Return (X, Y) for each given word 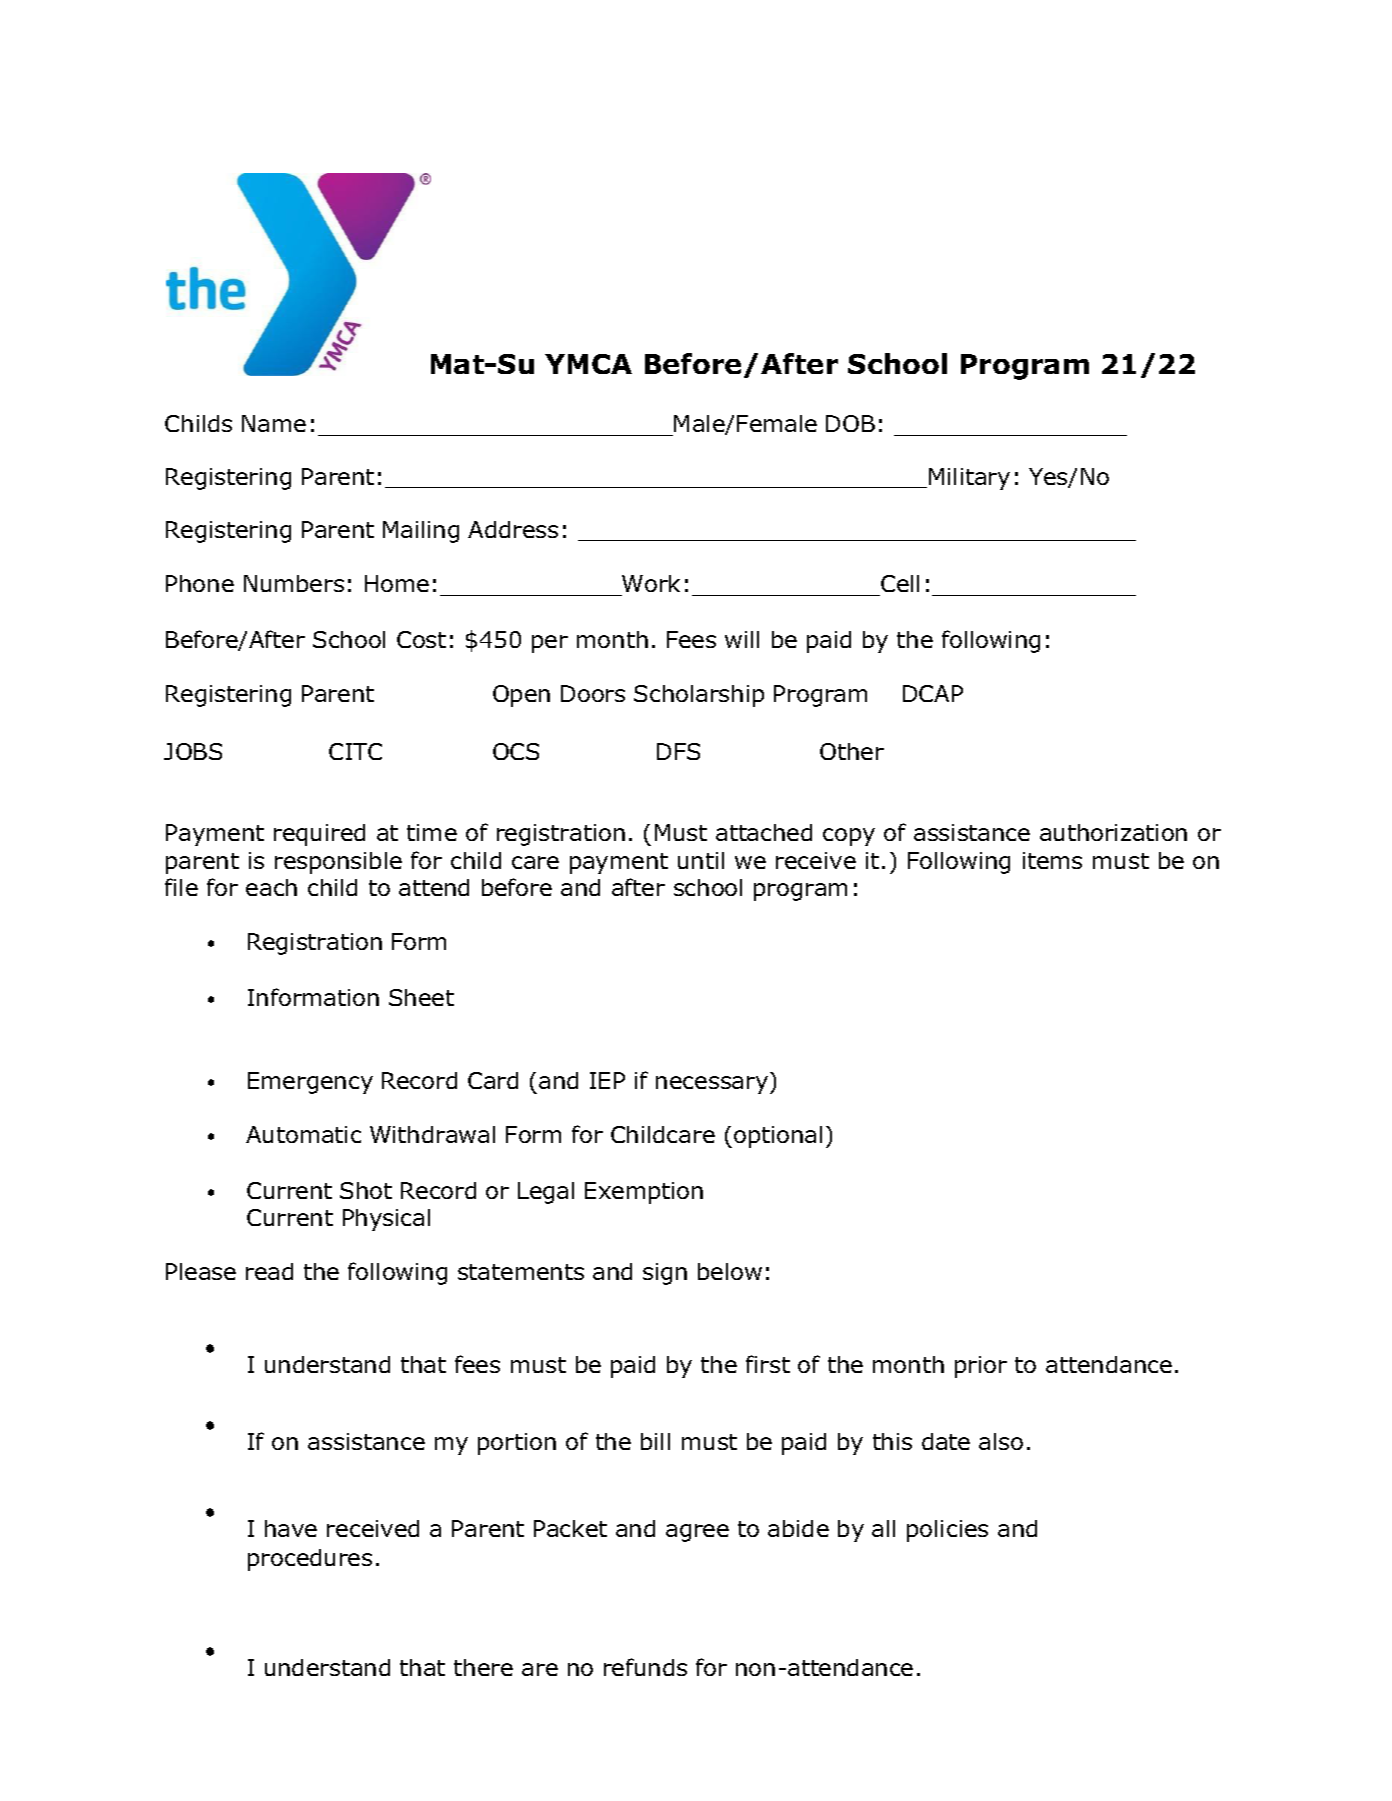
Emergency (310, 1083)
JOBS (193, 751)
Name (274, 423)
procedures (310, 1560)
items (1052, 860)
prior (981, 1367)
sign (665, 1274)
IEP (607, 1080)
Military (969, 479)
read (269, 1271)
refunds (645, 1667)
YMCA (588, 364)
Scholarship (699, 696)
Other (852, 751)
